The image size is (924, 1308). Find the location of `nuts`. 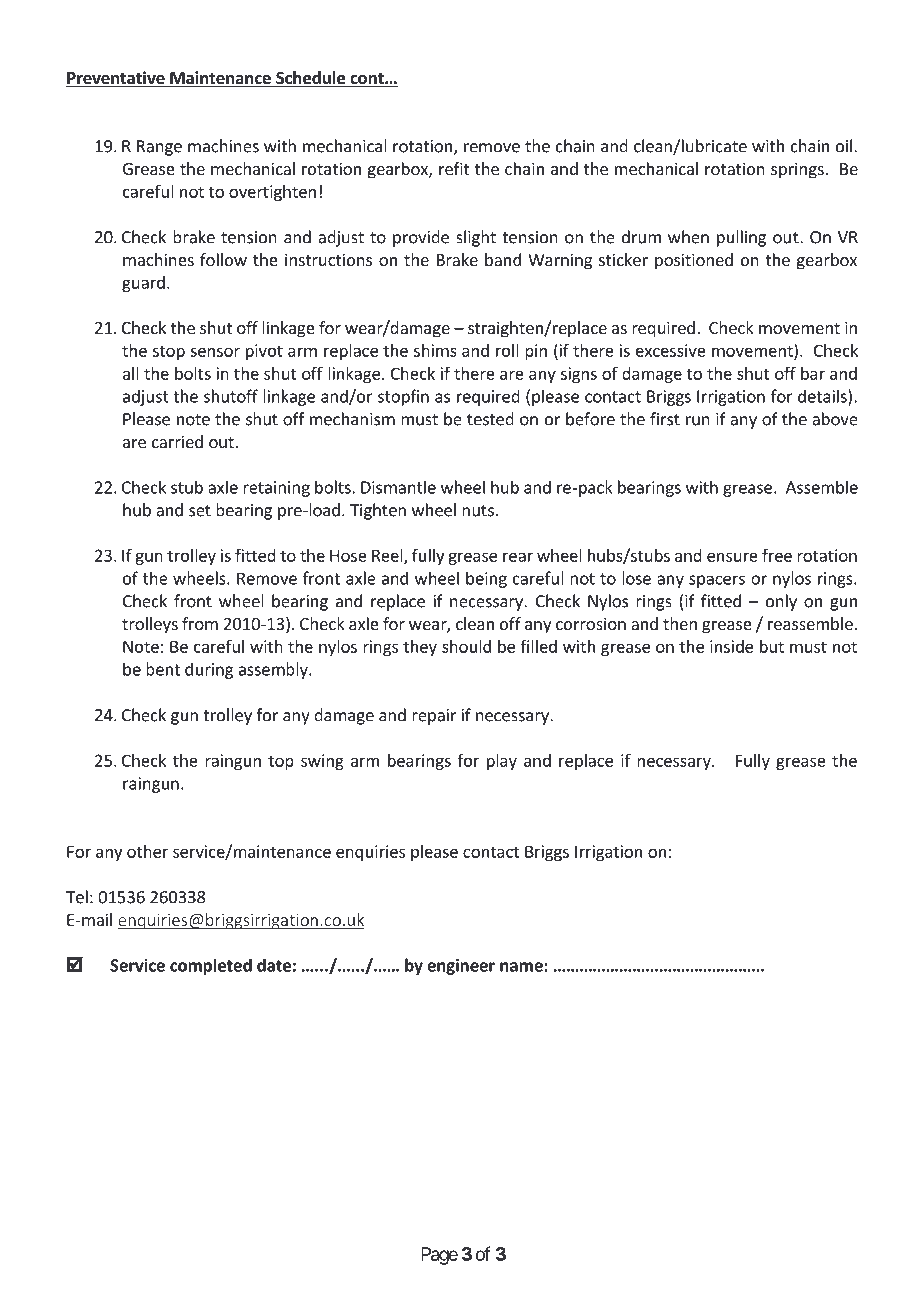

nuts is located at coordinates (478, 511).
